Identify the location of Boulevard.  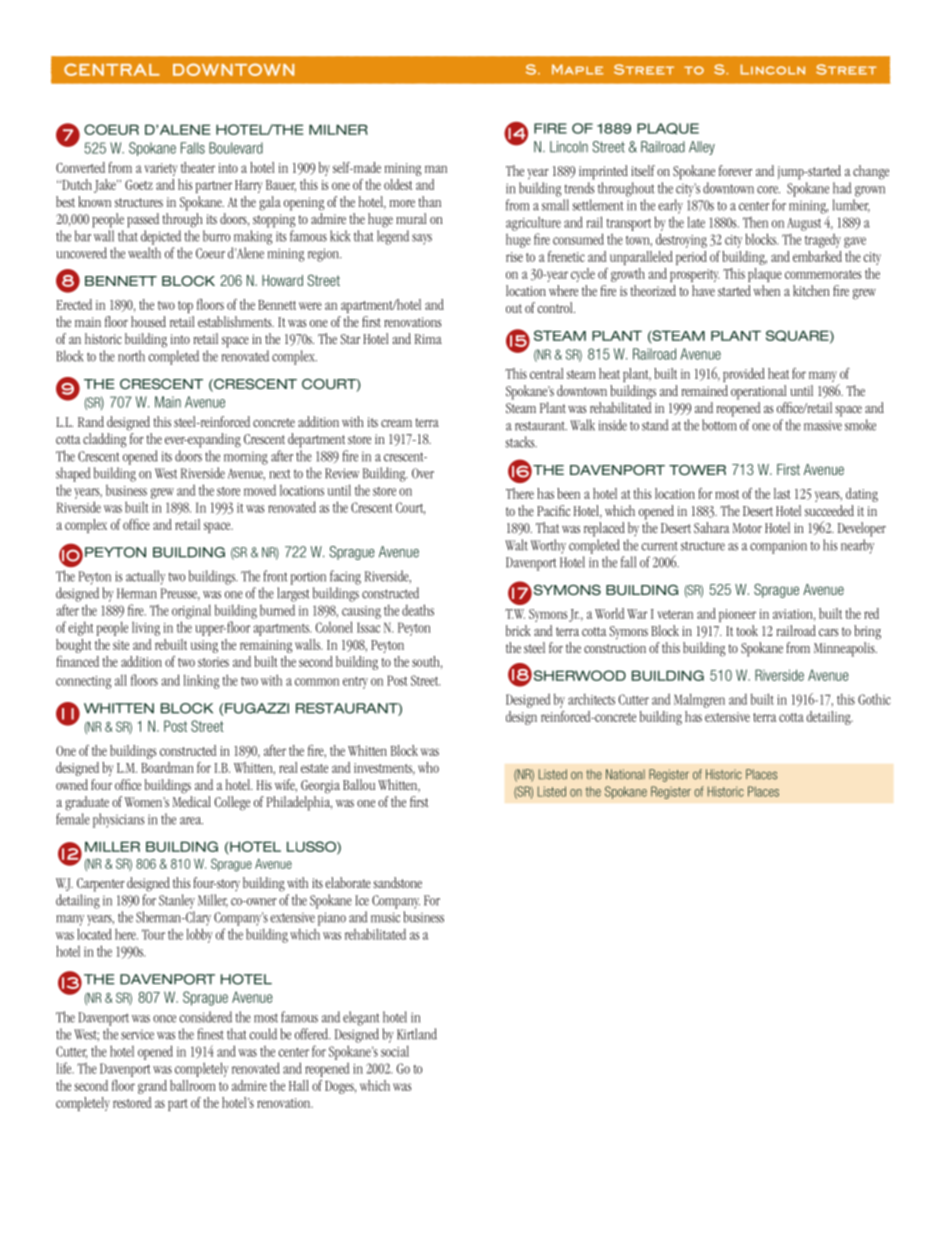
(236, 148).
